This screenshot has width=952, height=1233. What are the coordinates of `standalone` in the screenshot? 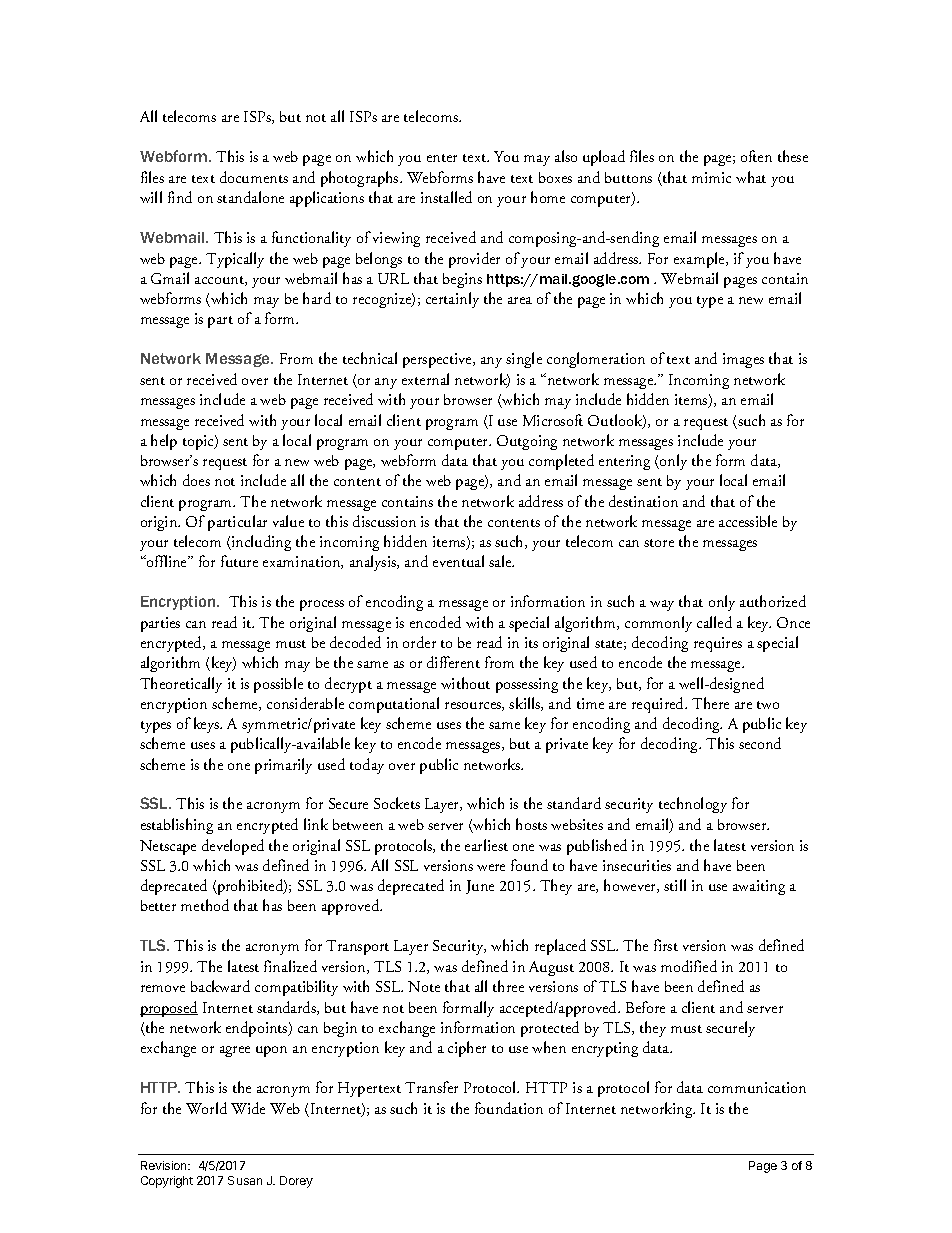 It's located at (250, 197).
